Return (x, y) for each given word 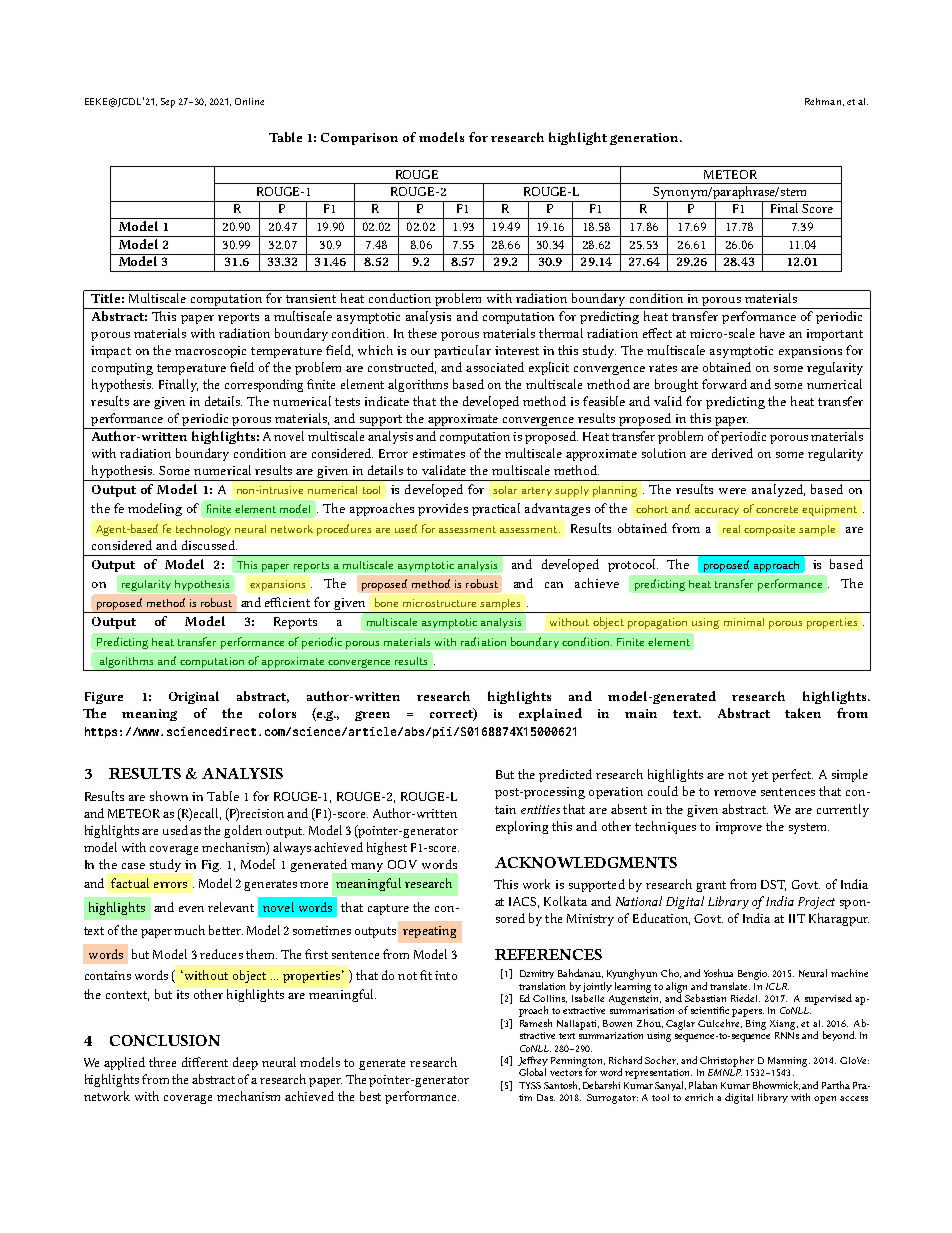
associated (495, 367)
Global (532, 1072)
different (205, 1062)
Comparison (359, 139)
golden (243, 831)
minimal (744, 622)
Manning (789, 1062)
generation (645, 139)
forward (724, 384)
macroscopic (210, 352)
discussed (209, 545)
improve (739, 828)
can (554, 585)
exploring (522, 827)
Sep (168, 103)
